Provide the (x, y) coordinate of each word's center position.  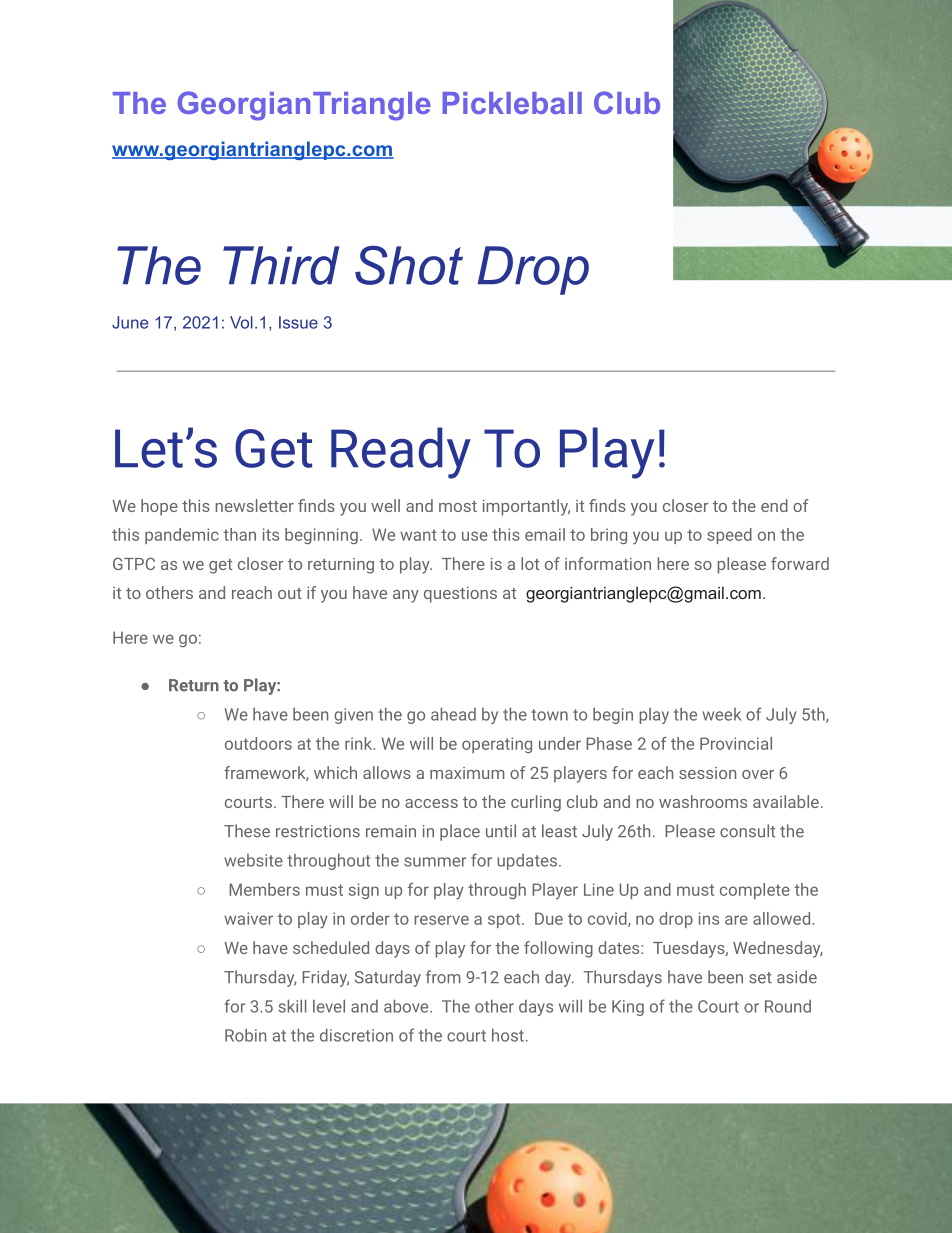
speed (729, 536)
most (458, 506)
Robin (245, 1035)
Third (281, 265)
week (721, 714)
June (130, 322)
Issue (298, 322)
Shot (409, 265)
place (460, 832)
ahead (453, 714)
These (247, 831)
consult (747, 831)
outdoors (258, 743)
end (774, 505)
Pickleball (512, 103)
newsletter (254, 505)
